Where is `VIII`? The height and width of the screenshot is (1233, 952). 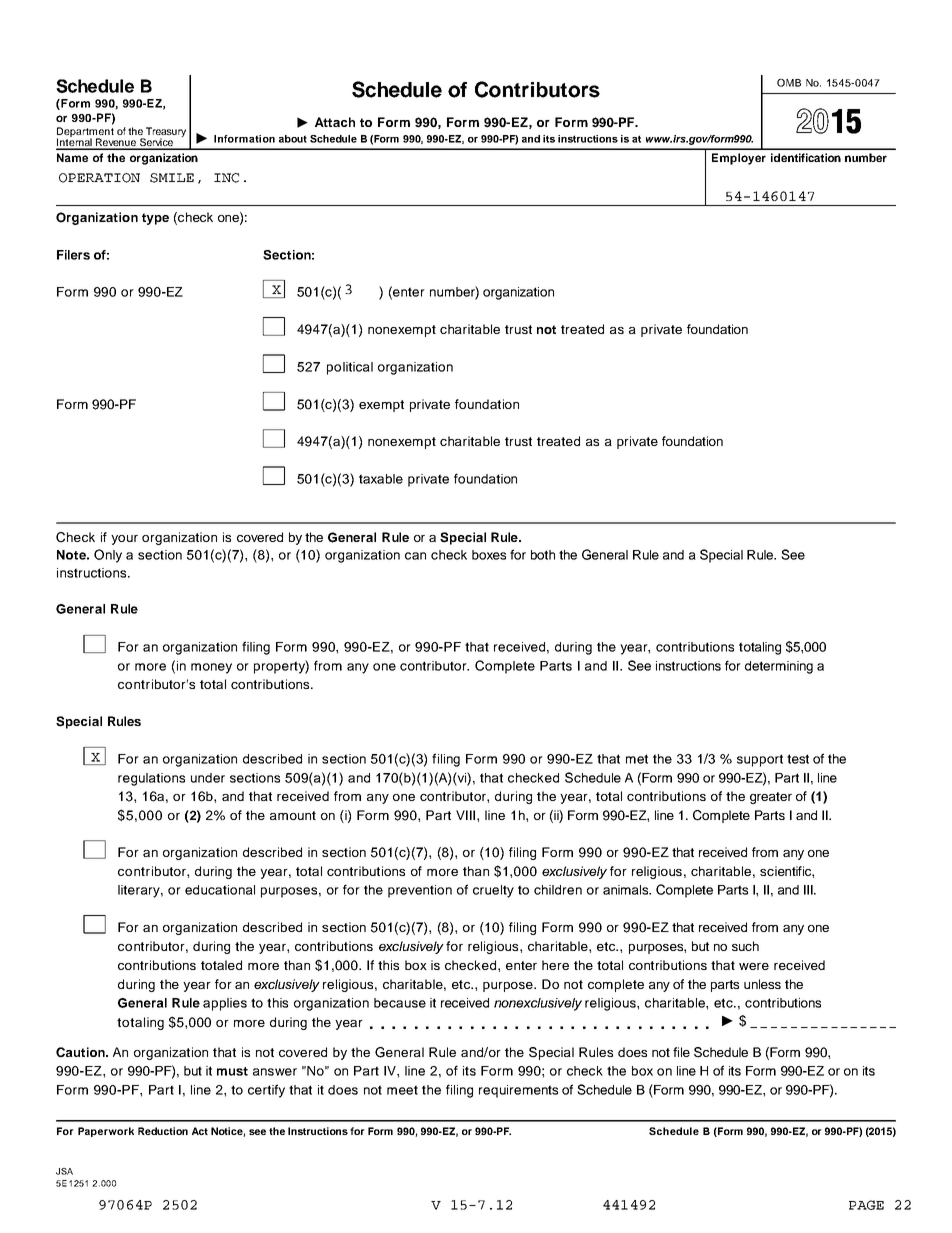
VIII is located at coordinates (467, 815).
